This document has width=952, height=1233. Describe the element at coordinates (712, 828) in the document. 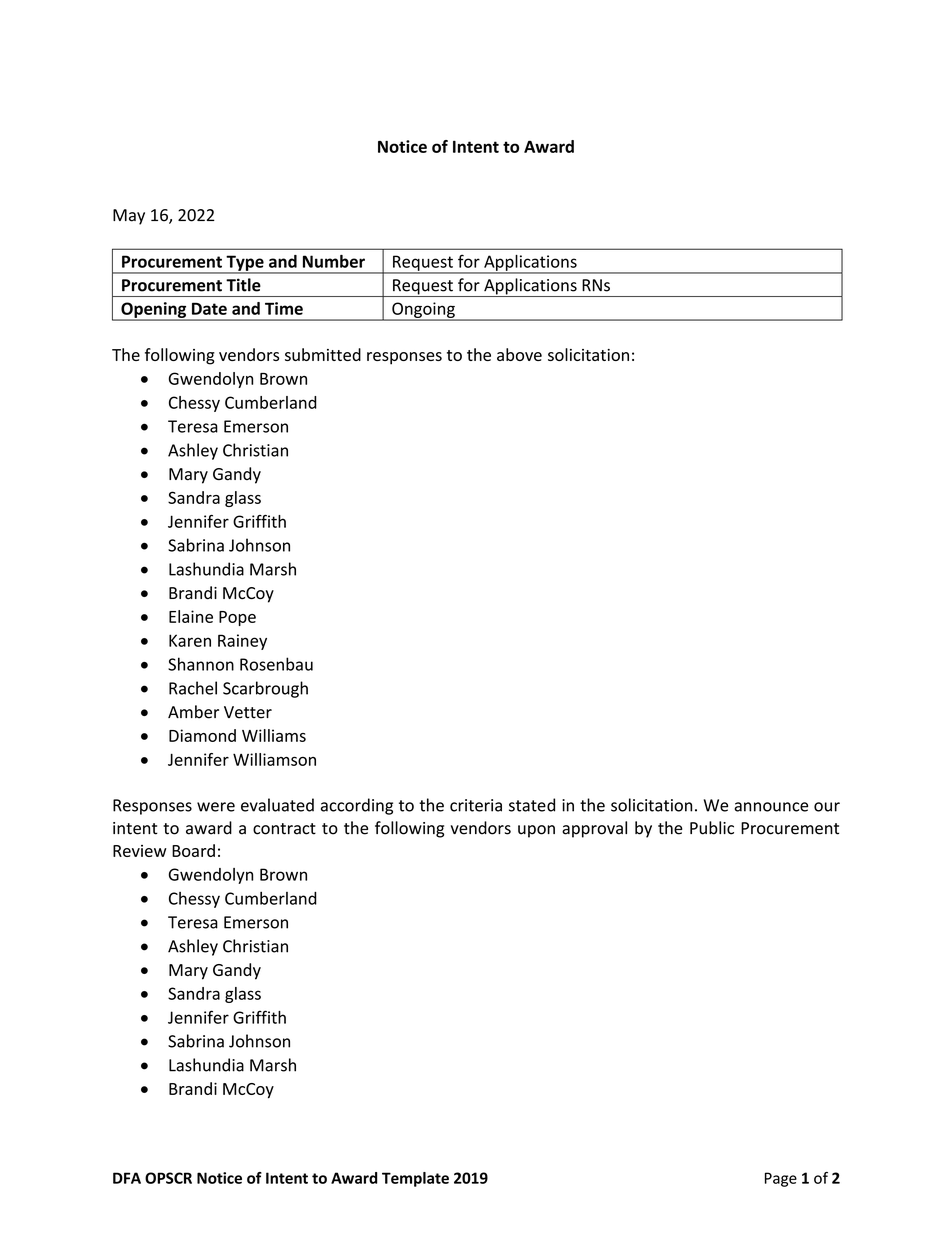

I see `Public` at that location.
